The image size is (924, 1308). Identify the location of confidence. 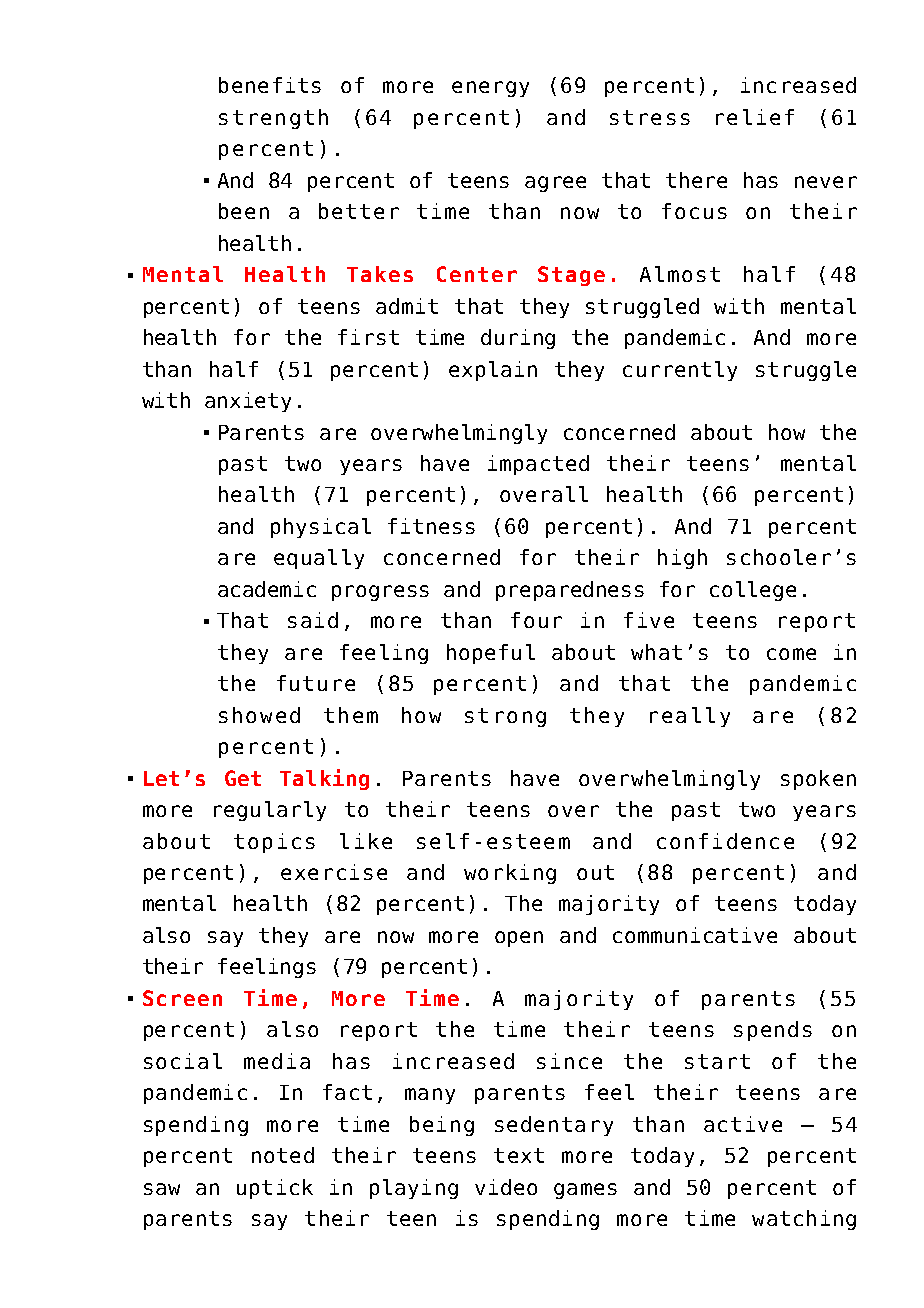
(725, 841).
